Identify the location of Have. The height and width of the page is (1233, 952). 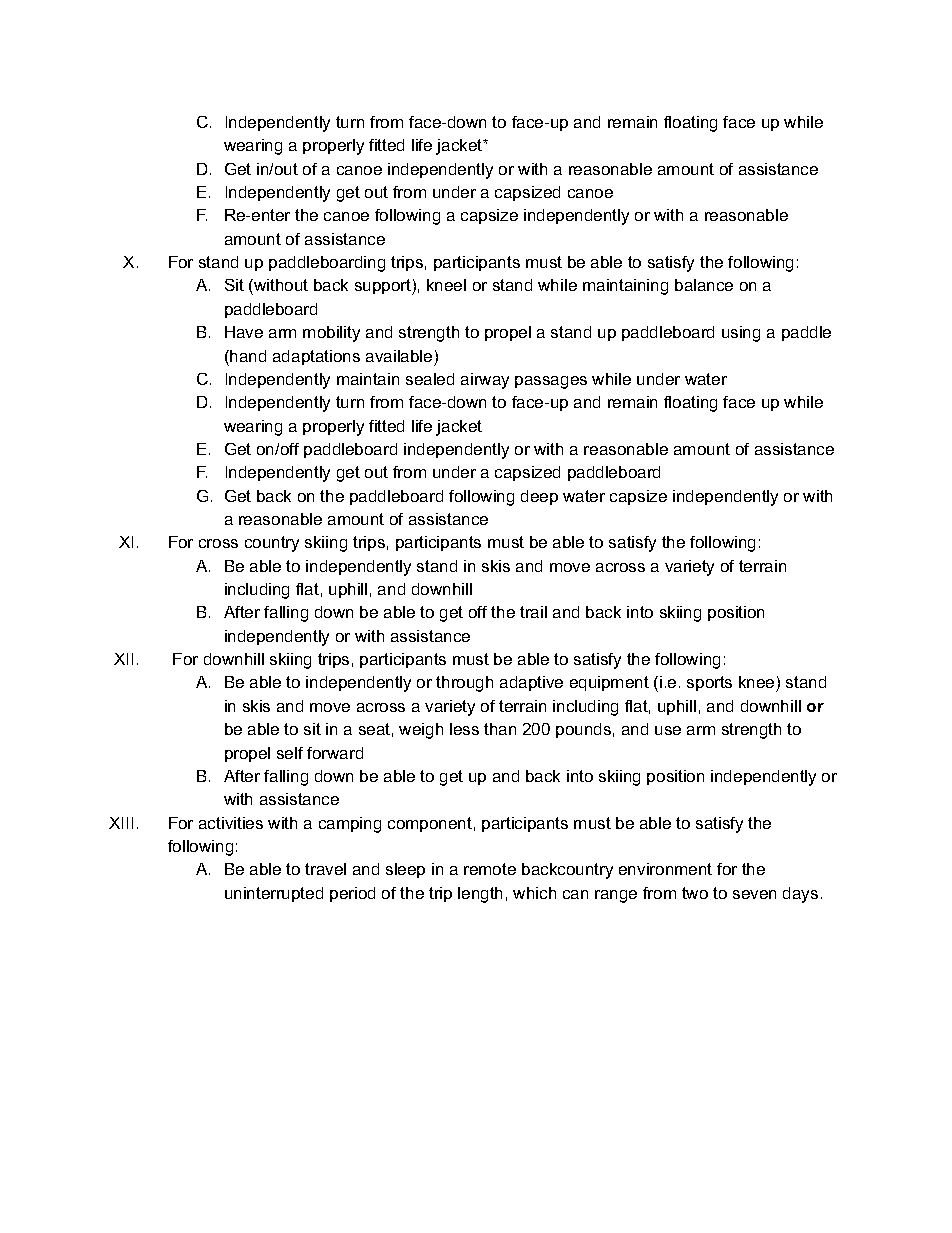
(244, 332).
